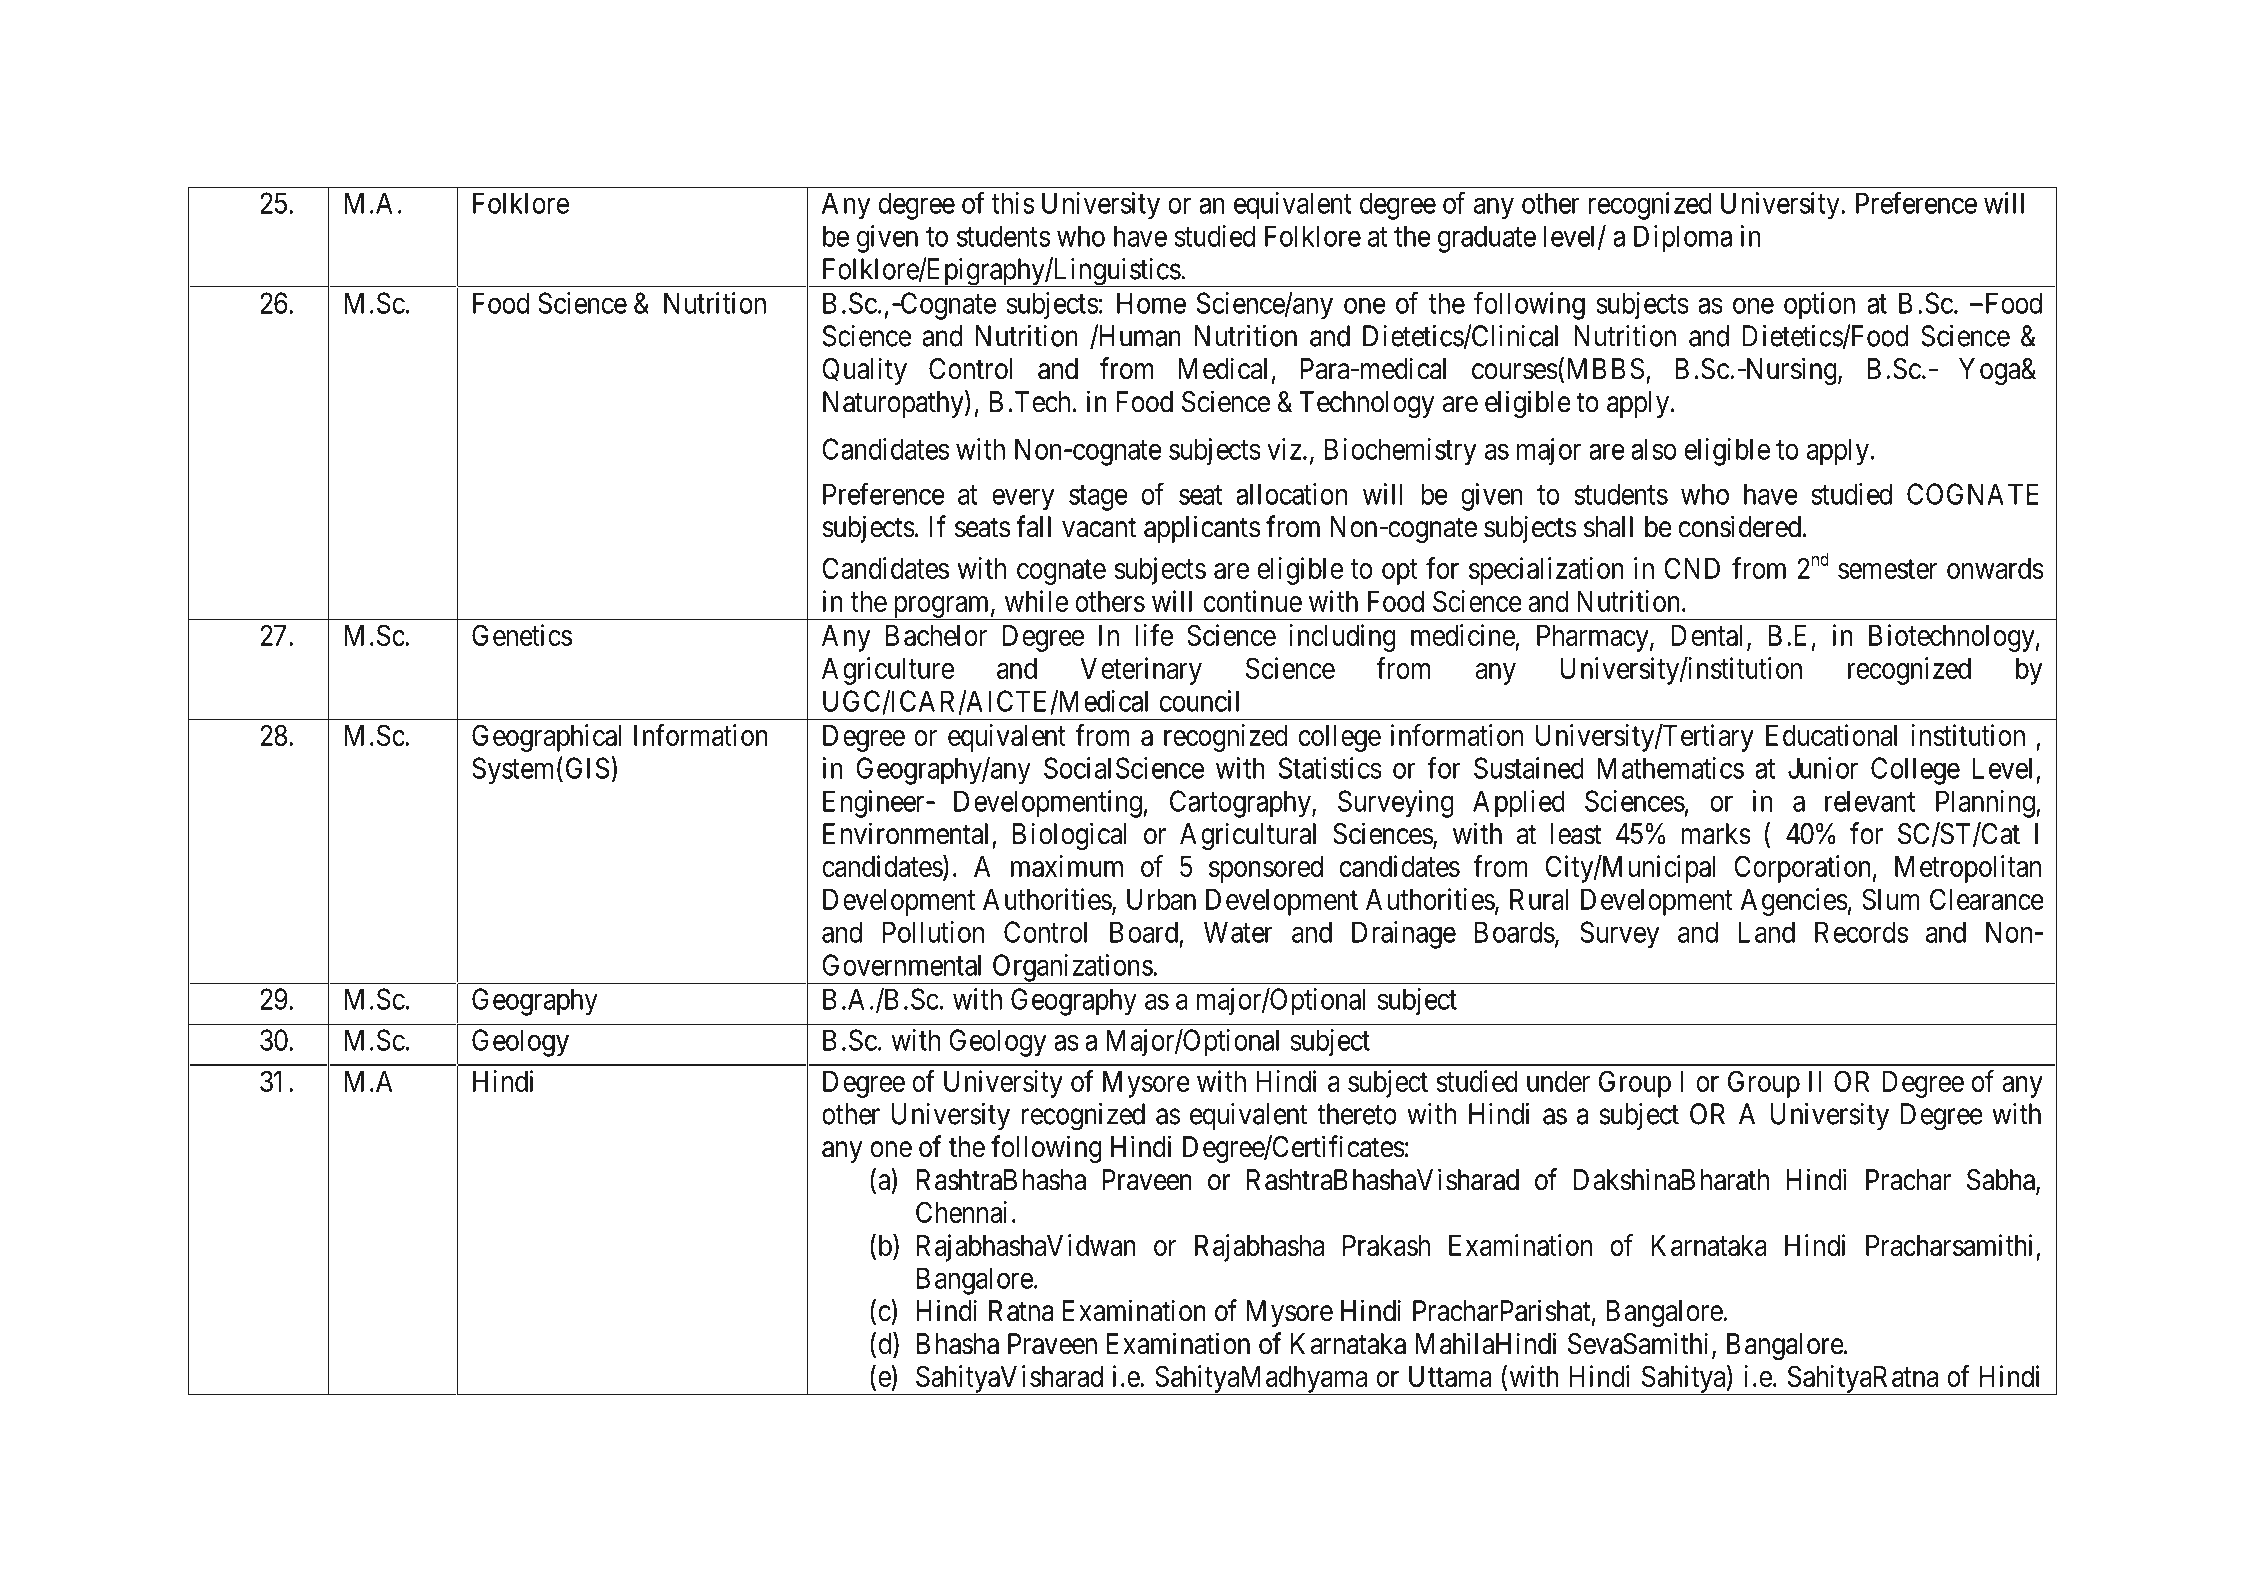 Image resolution: width=2244 pixels, height=1587 pixels. What do you see at coordinates (1831, 735) in the screenshot?
I see `Educational` at bounding box center [1831, 735].
